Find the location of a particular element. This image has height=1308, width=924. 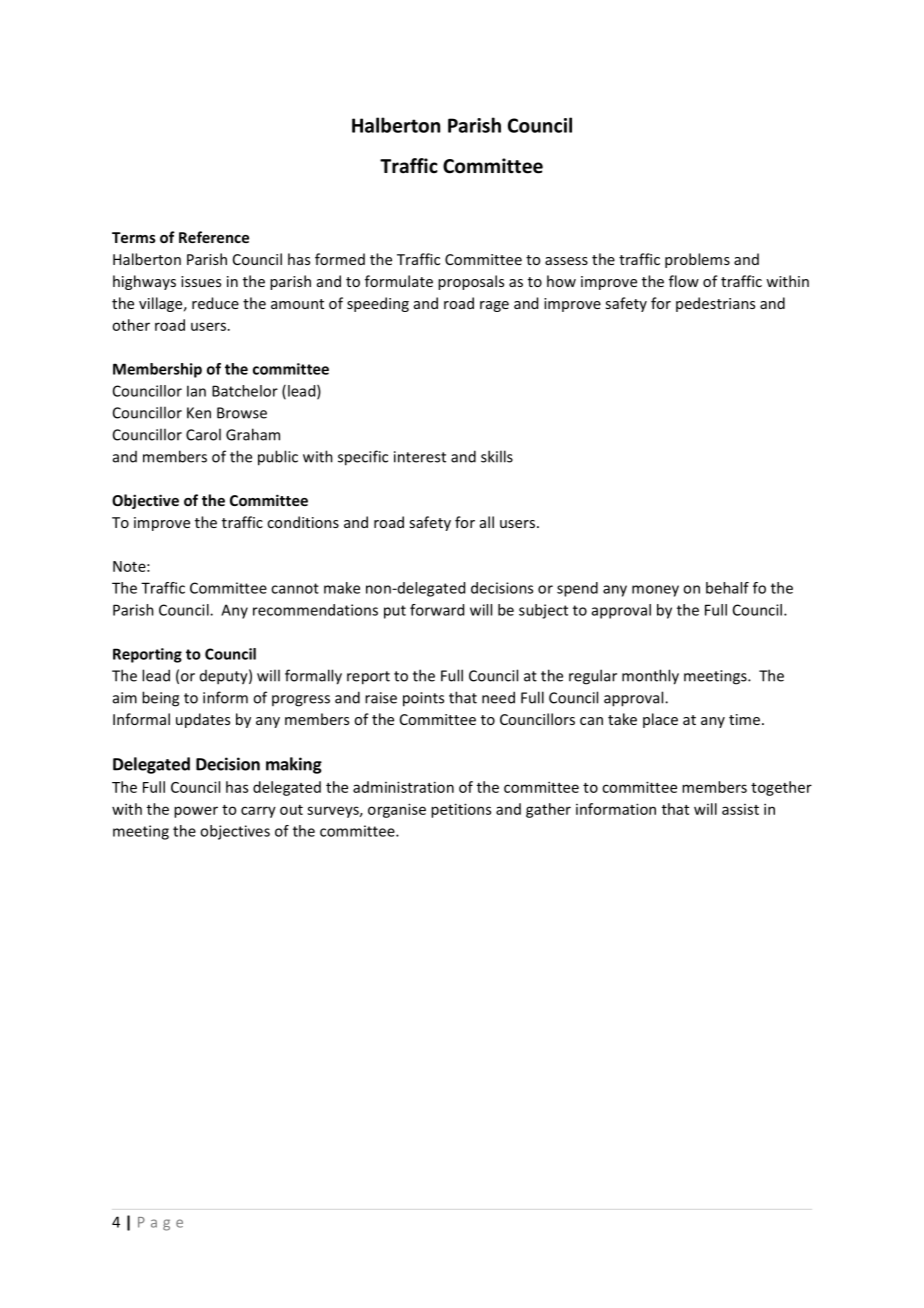

petitions is located at coordinates (461, 810).
